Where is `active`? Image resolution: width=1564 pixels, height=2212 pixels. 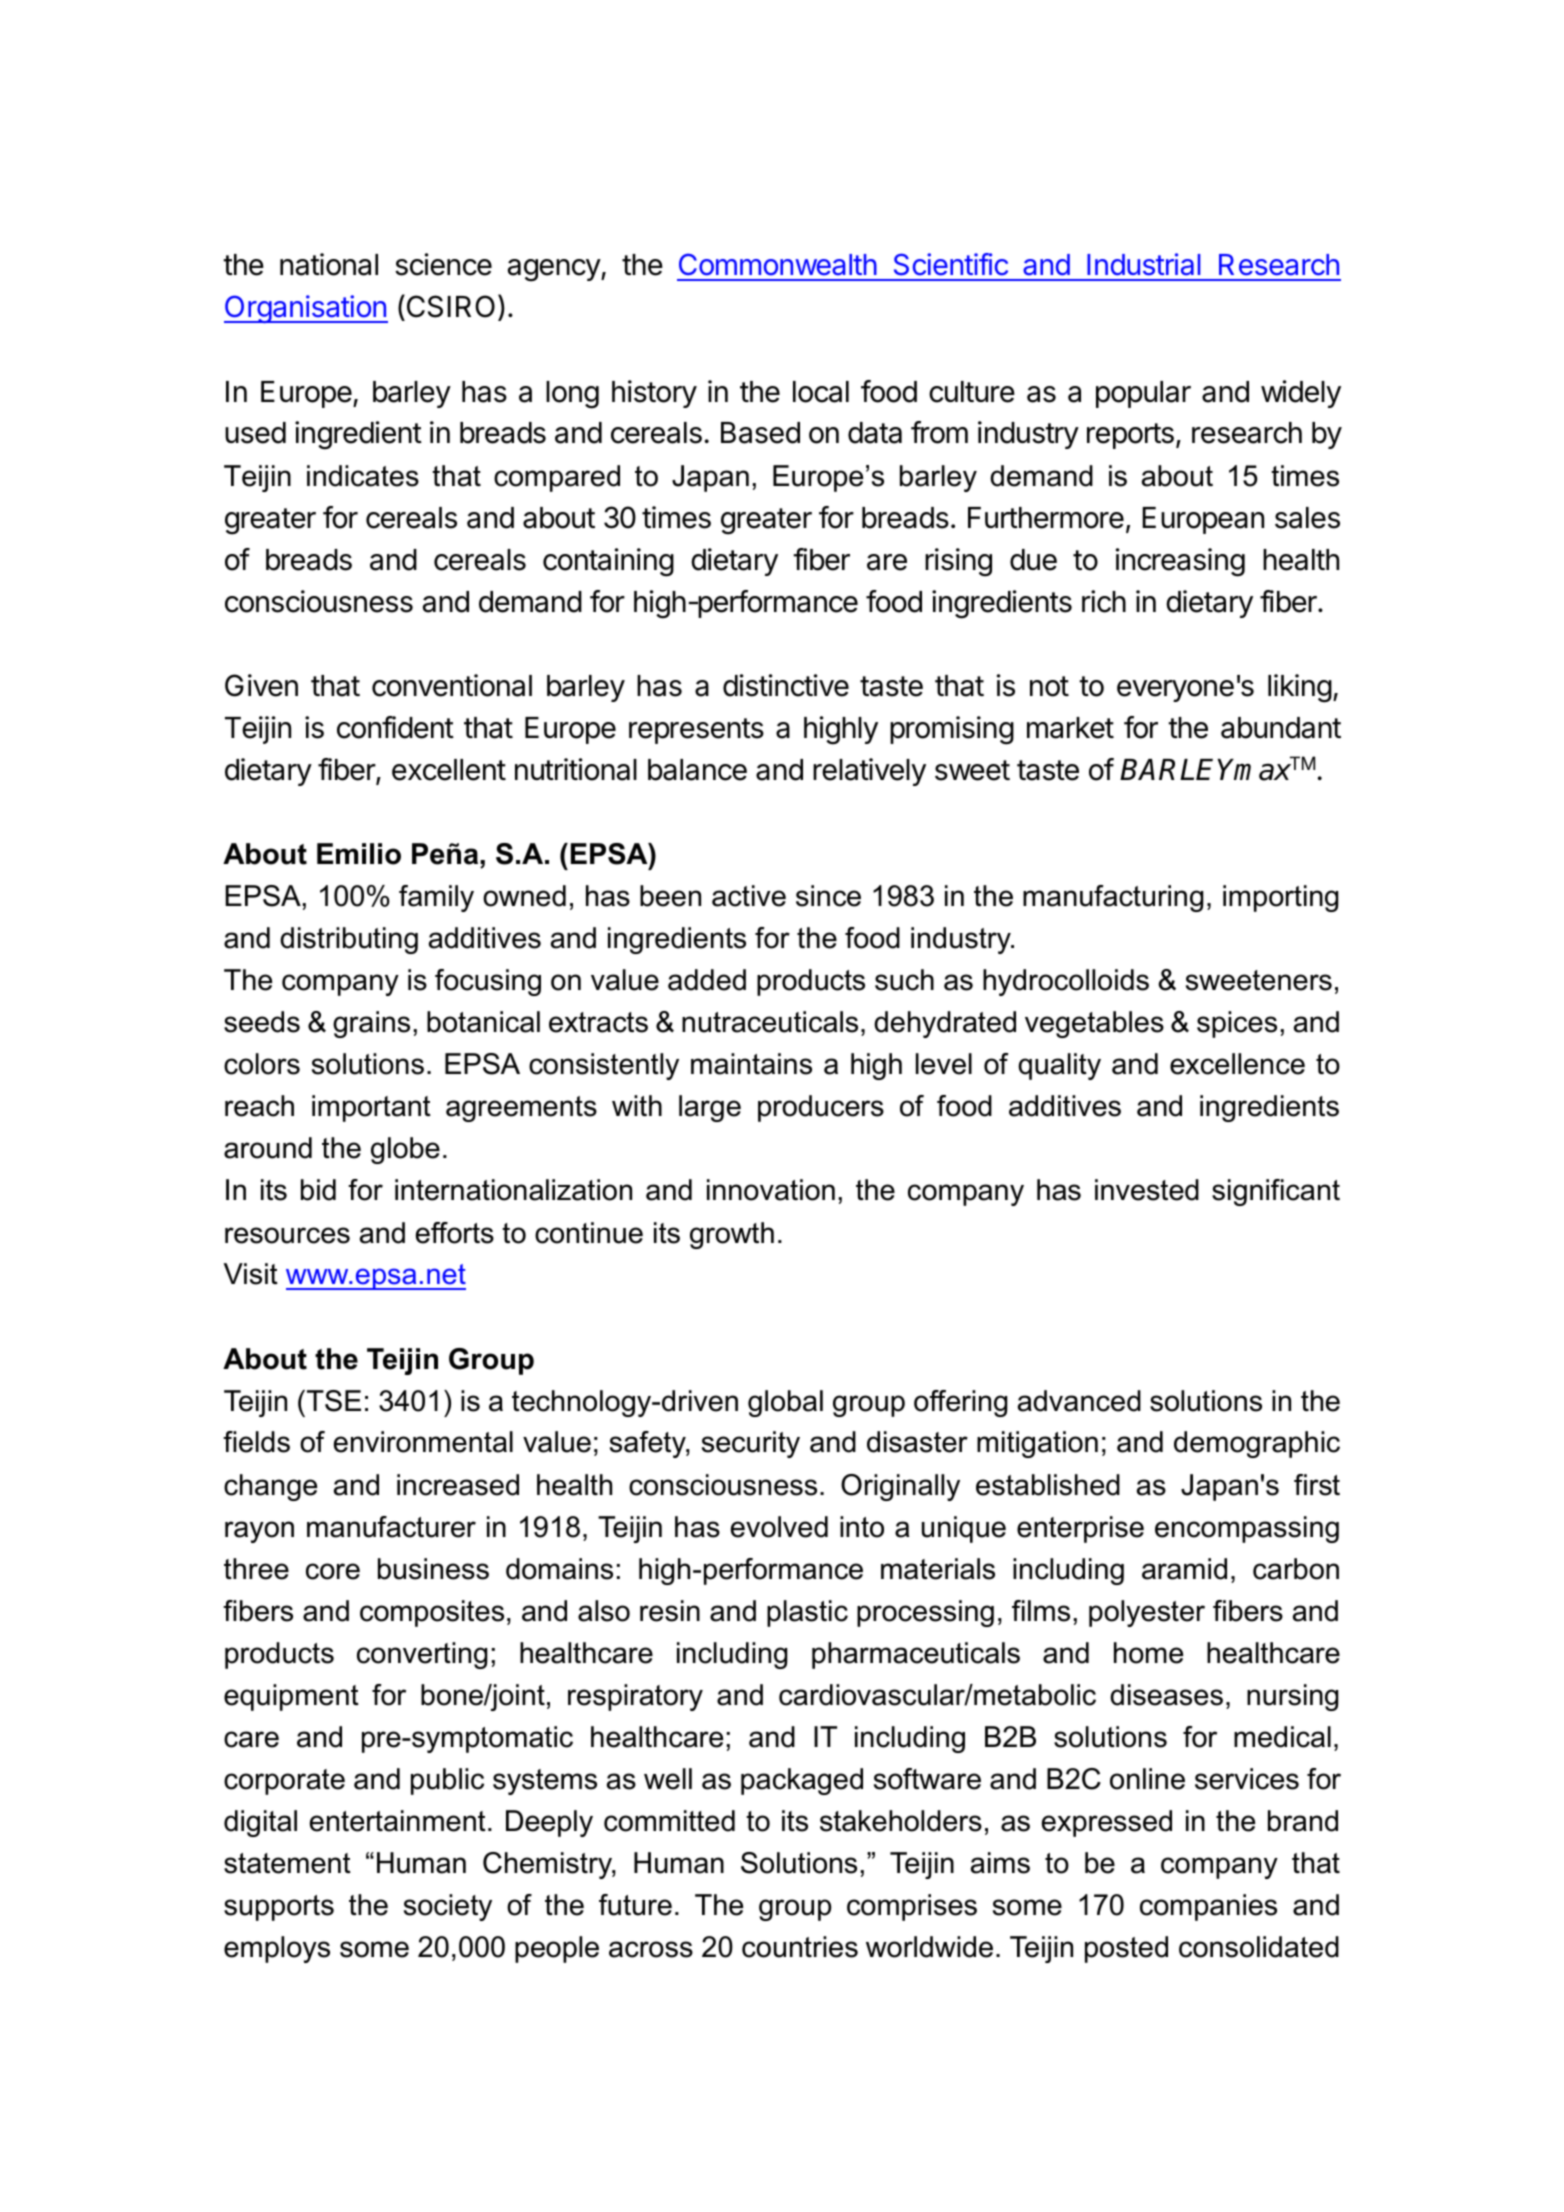
active is located at coordinates (749, 896).
